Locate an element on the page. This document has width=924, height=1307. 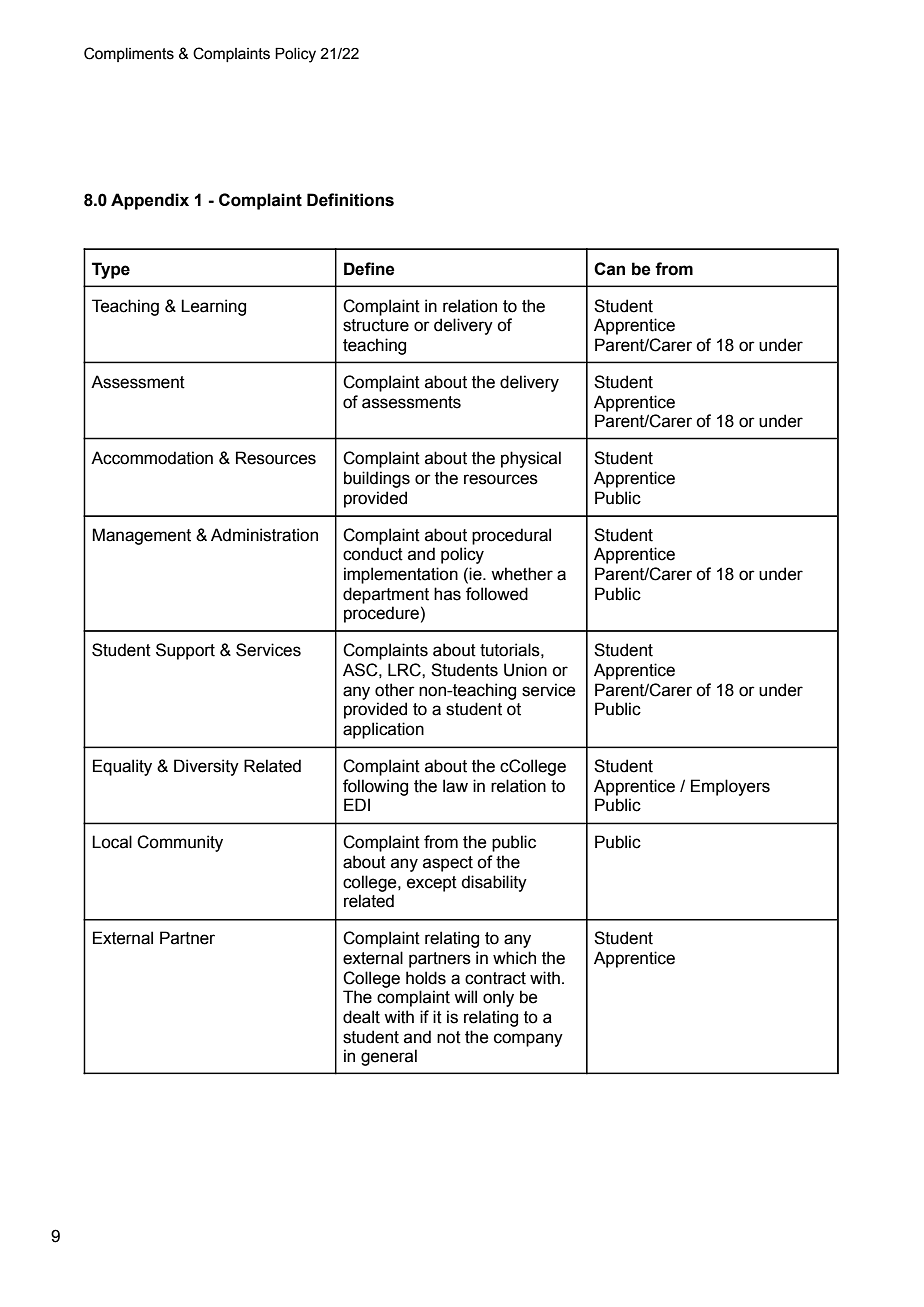
Compliments is located at coordinates (129, 54).
